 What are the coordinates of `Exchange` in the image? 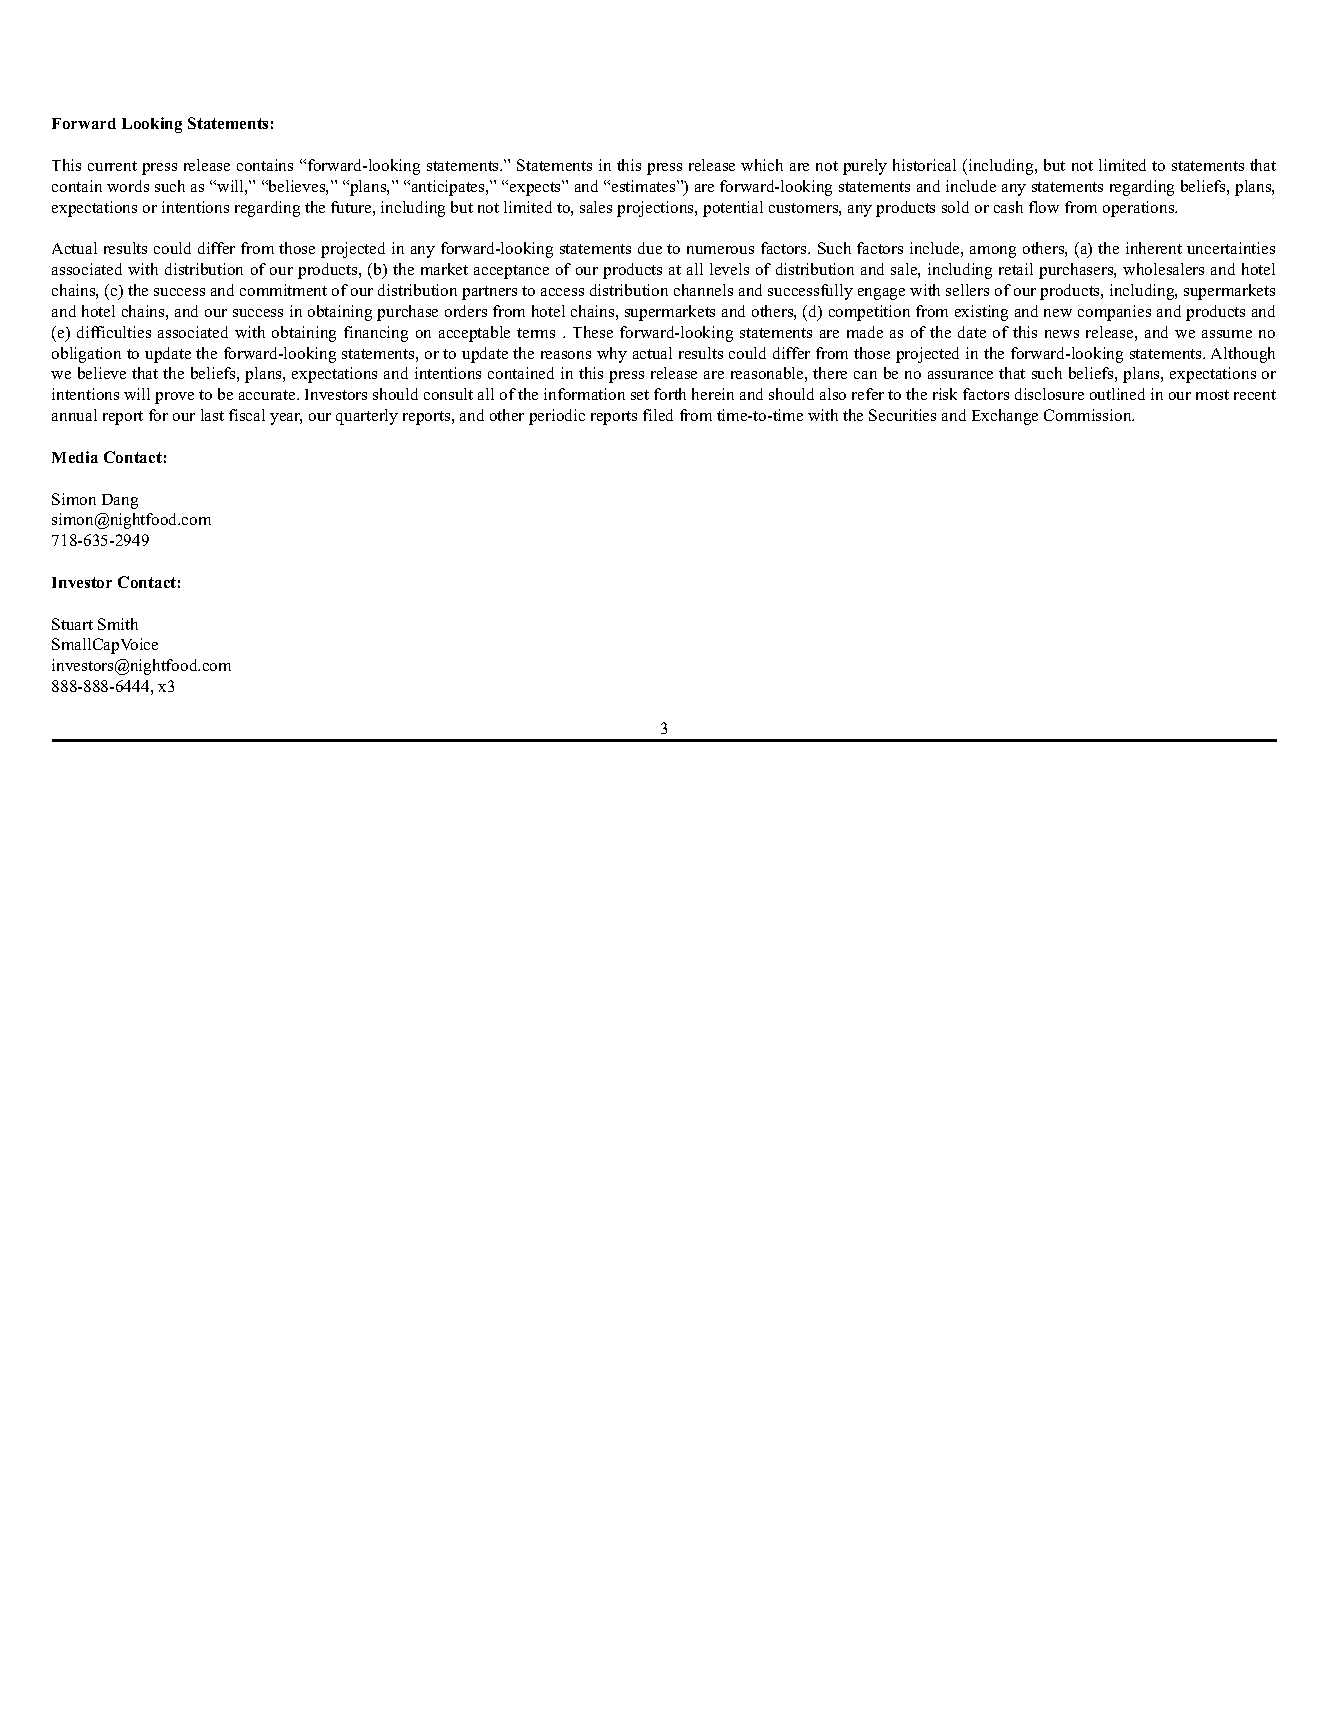 It's located at (1005, 417).
